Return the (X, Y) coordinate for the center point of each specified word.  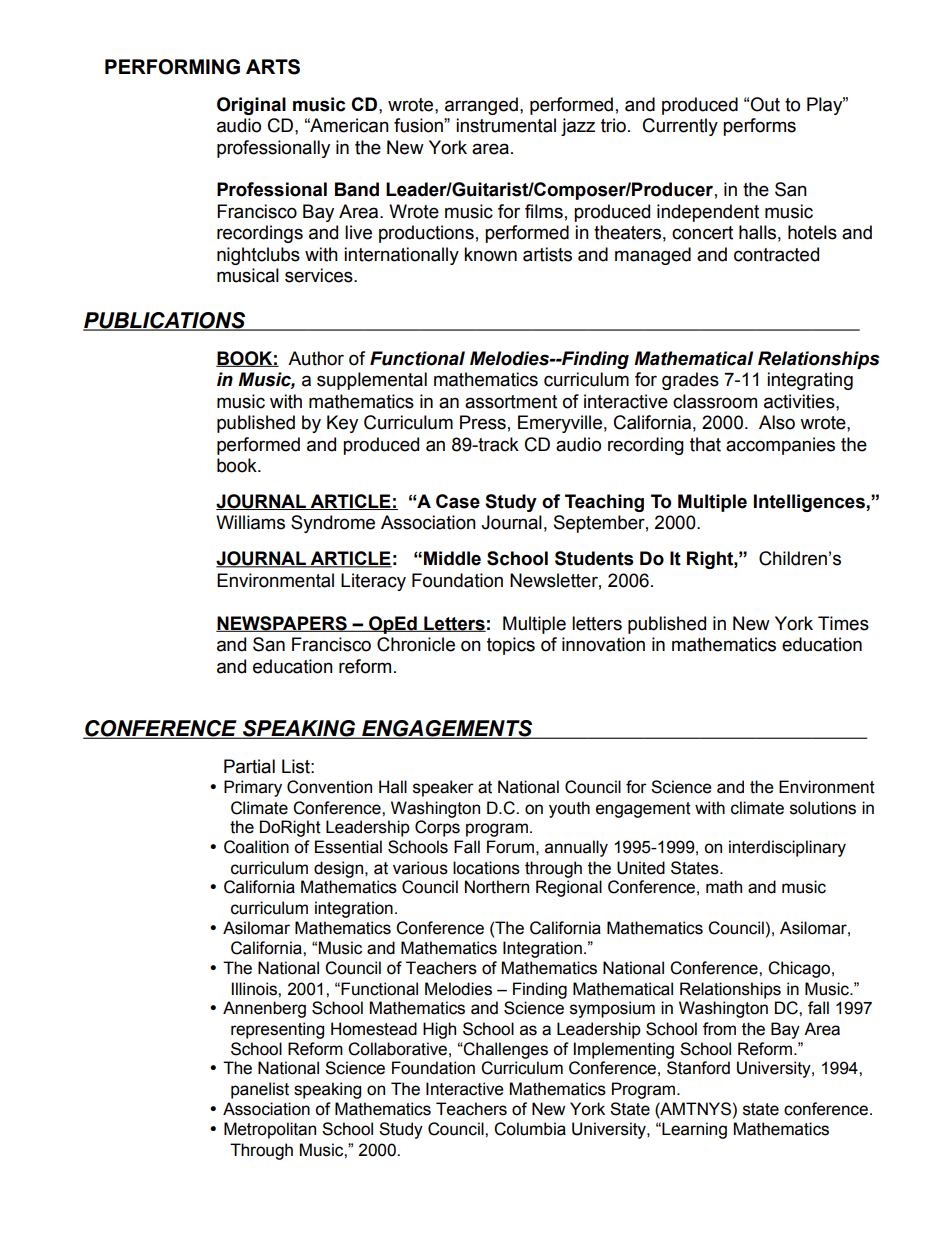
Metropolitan (270, 1130)
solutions (823, 808)
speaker (443, 788)
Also (777, 422)
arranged (481, 106)
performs (759, 127)
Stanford (698, 1068)
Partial (249, 766)
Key (342, 424)
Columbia (530, 1129)
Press (483, 422)
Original (251, 106)
